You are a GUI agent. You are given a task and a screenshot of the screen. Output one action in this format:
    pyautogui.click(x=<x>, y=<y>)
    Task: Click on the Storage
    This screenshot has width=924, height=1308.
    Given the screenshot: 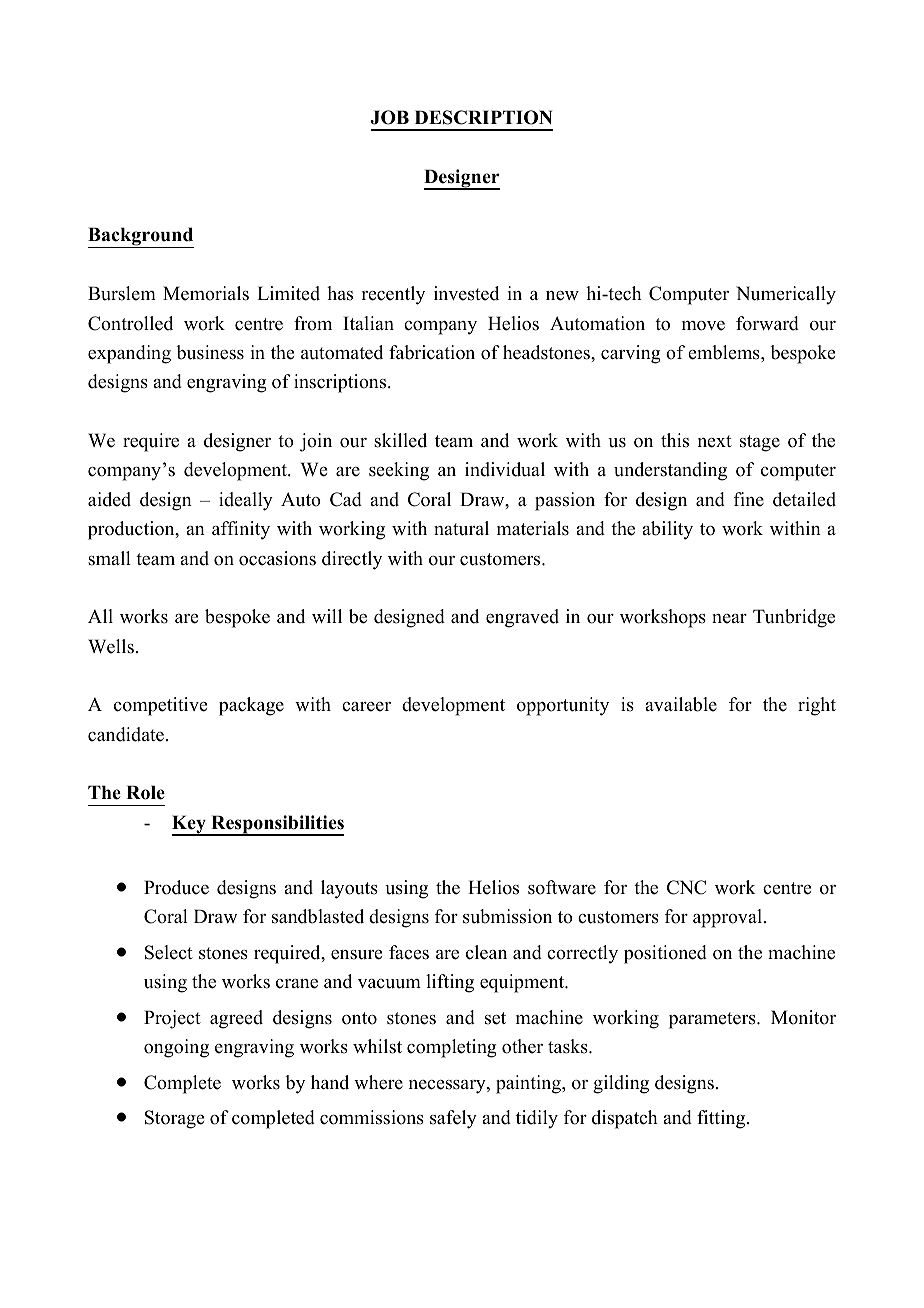 What is the action you would take?
    pyautogui.click(x=174, y=1119)
